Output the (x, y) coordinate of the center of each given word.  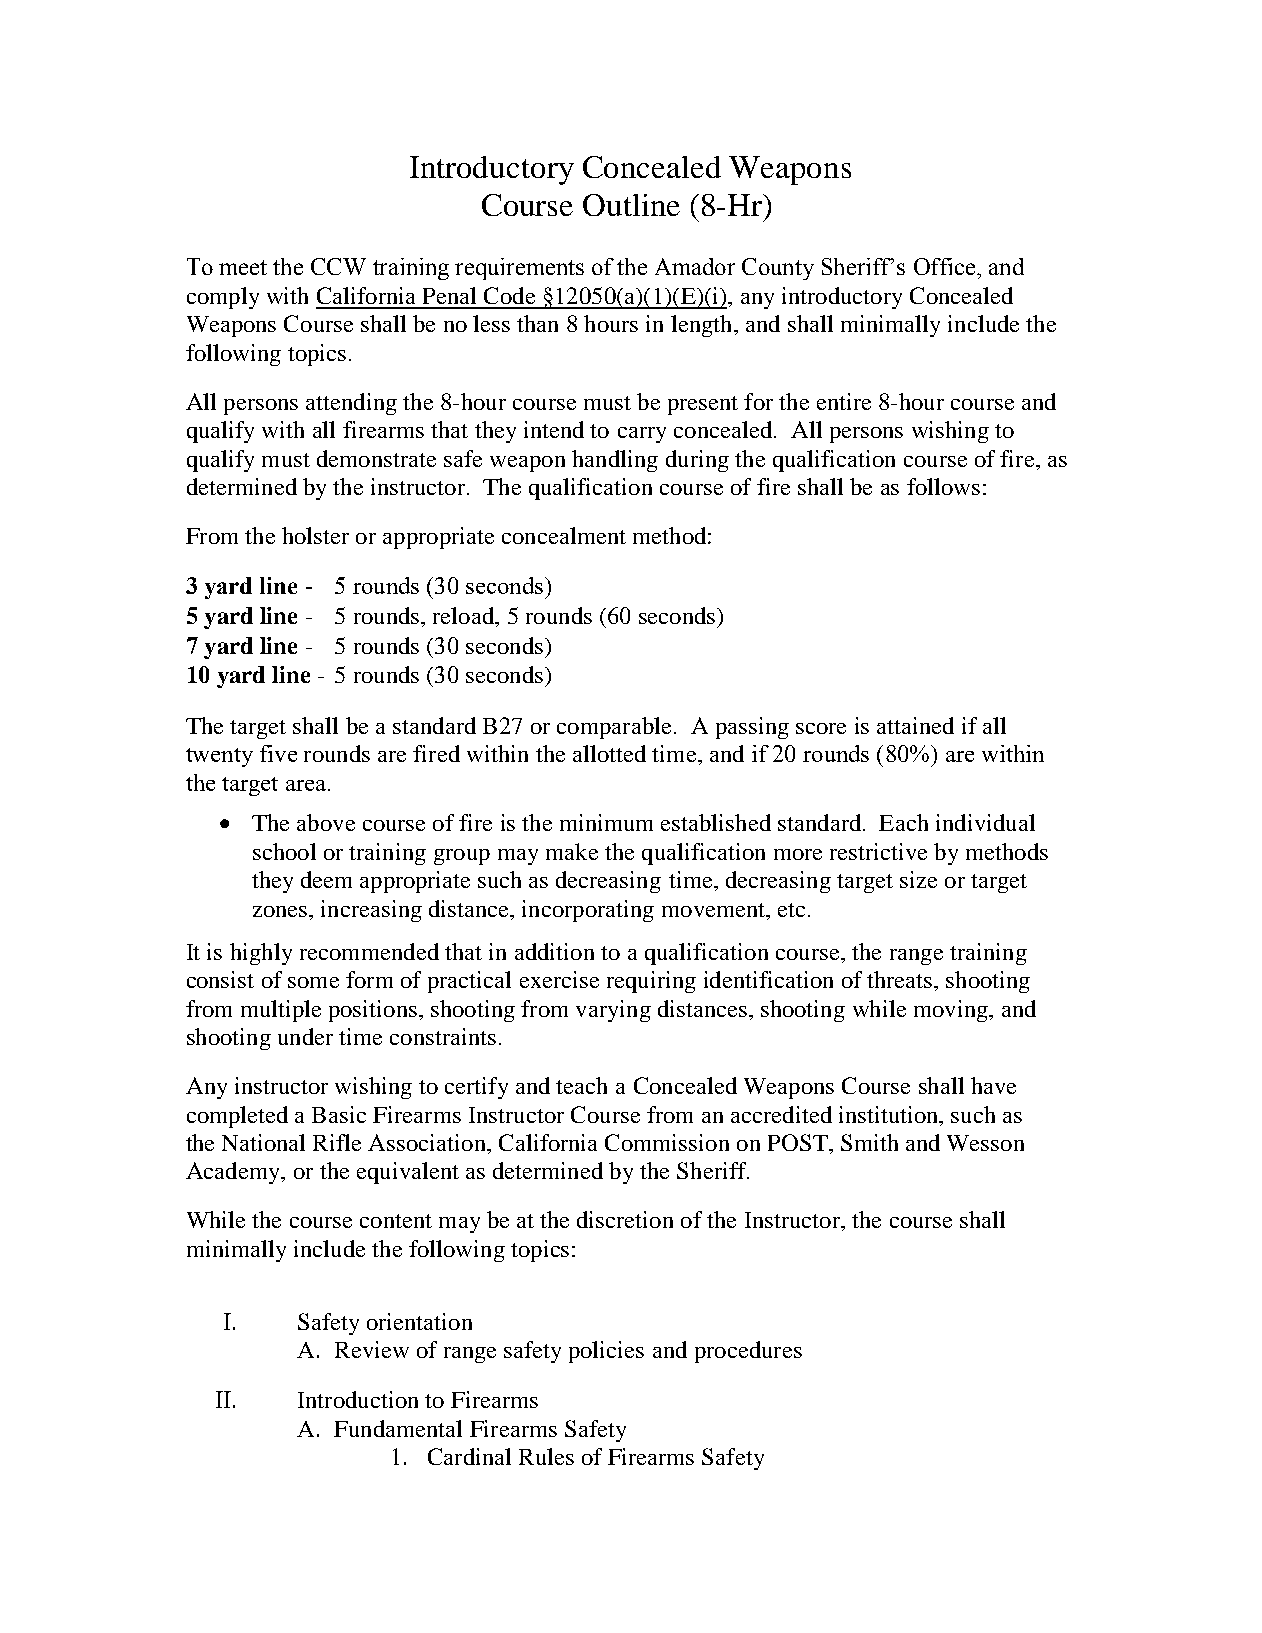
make (572, 851)
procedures (748, 1352)
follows (943, 486)
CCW (338, 266)
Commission (667, 1142)
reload (464, 615)
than (537, 323)
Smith (869, 1142)
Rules (546, 1456)
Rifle (337, 1142)
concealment (564, 535)
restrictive (878, 851)
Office (946, 266)
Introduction (358, 1399)
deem (326, 879)
